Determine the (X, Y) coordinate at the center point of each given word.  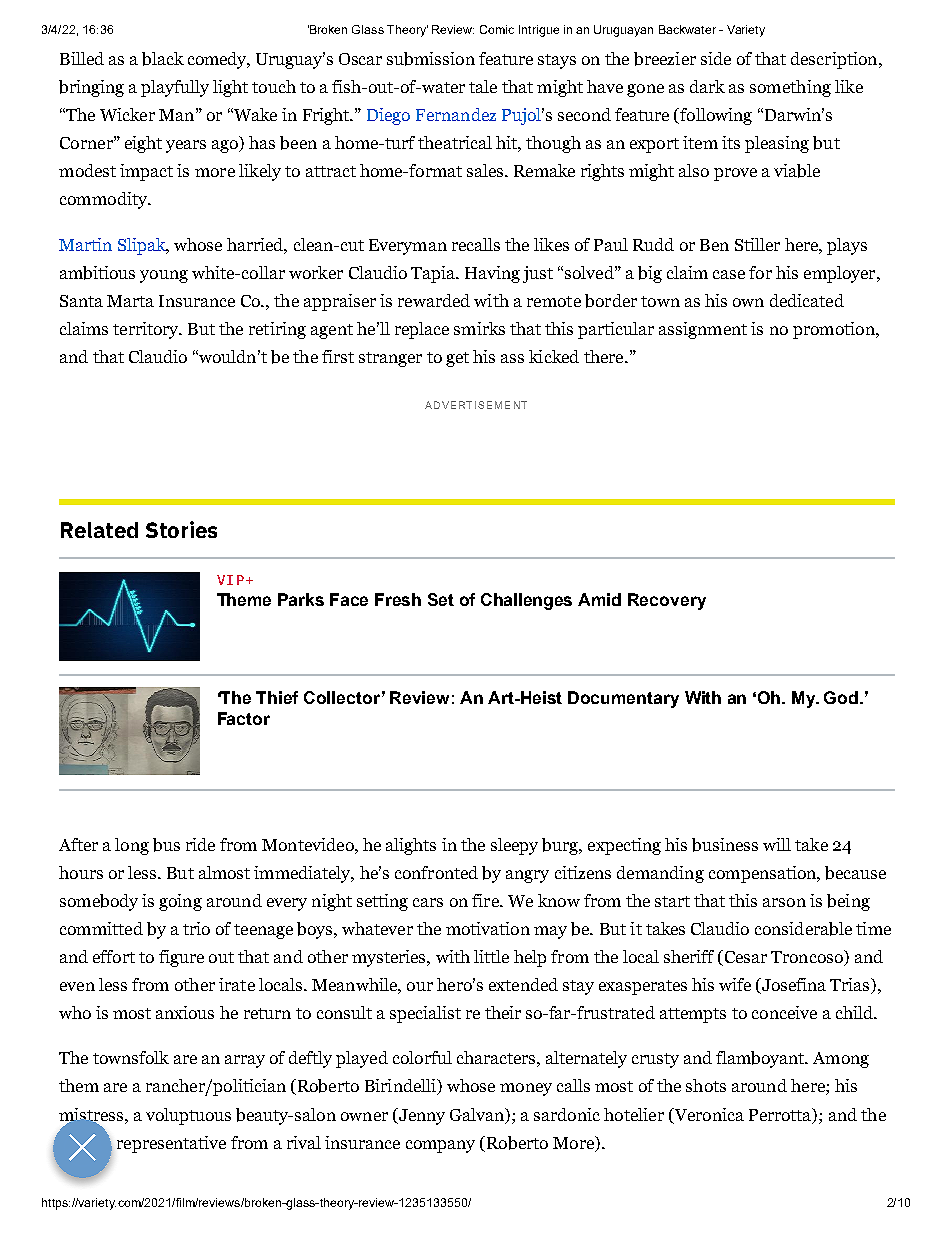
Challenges (526, 601)
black (163, 59)
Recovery (667, 601)
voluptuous (188, 1116)
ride (200, 844)
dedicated (807, 300)
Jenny (421, 1116)
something (790, 88)
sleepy (514, 846)
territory (147, 330)
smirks (479, 328)
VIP (230, 580)
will (777, 844)
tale (483, 86)
